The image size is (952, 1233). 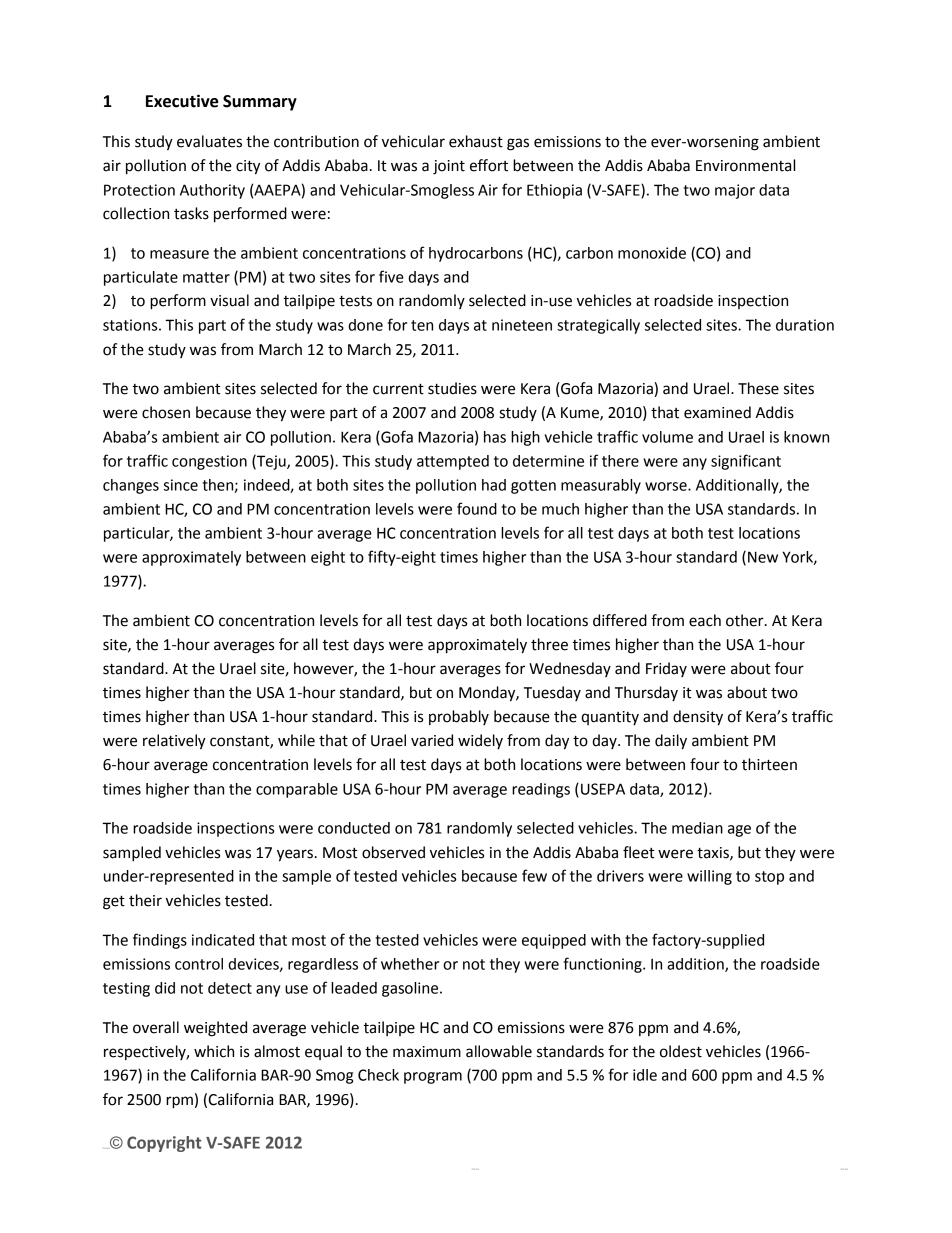 I want to click on program, so click(x=433, y=1078).
